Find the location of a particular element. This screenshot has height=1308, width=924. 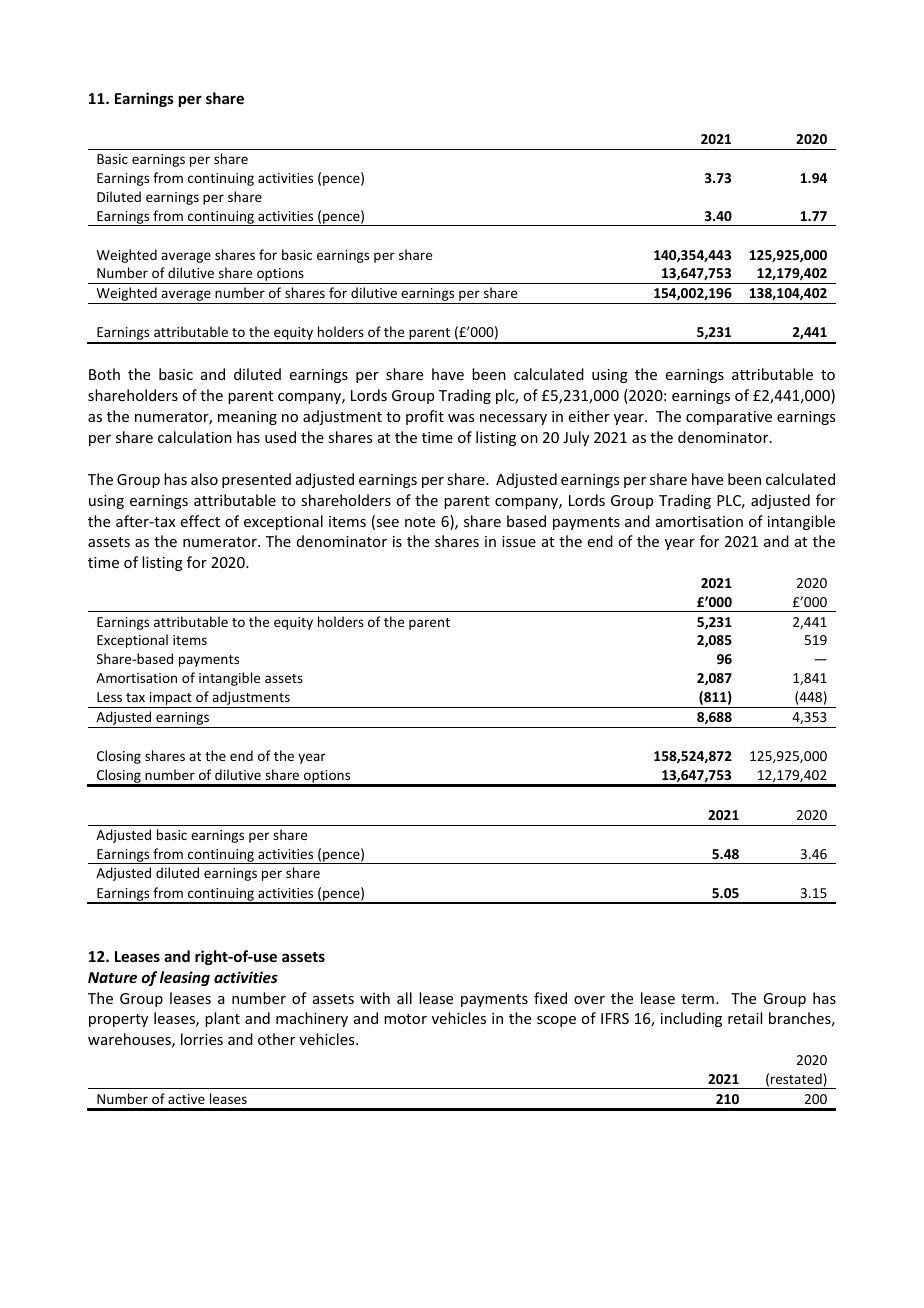

impact is located at coordinates (170, 700).
